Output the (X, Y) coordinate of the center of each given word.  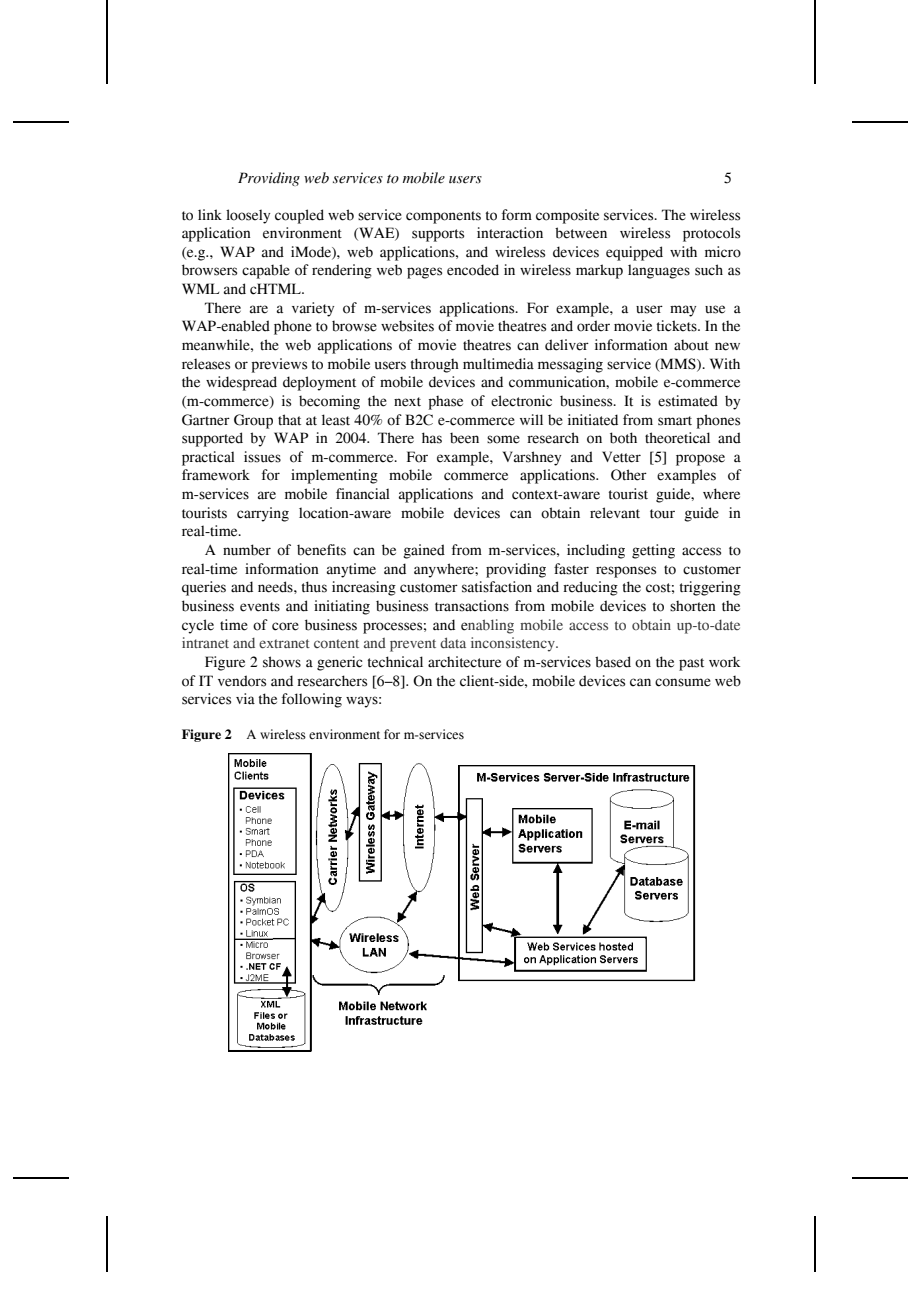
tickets (678, 326)
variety (313, 309)
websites (407, 326)
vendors (242, 681)
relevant (615, 513)
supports (438, 235)
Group (253, 421)
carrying (263, 514)
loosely (248, 216)
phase (445, 403)
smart (675, 421)
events (260, 607)
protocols (711, 234)
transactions (472, 606)
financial (363, 494)
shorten (693, 606)
